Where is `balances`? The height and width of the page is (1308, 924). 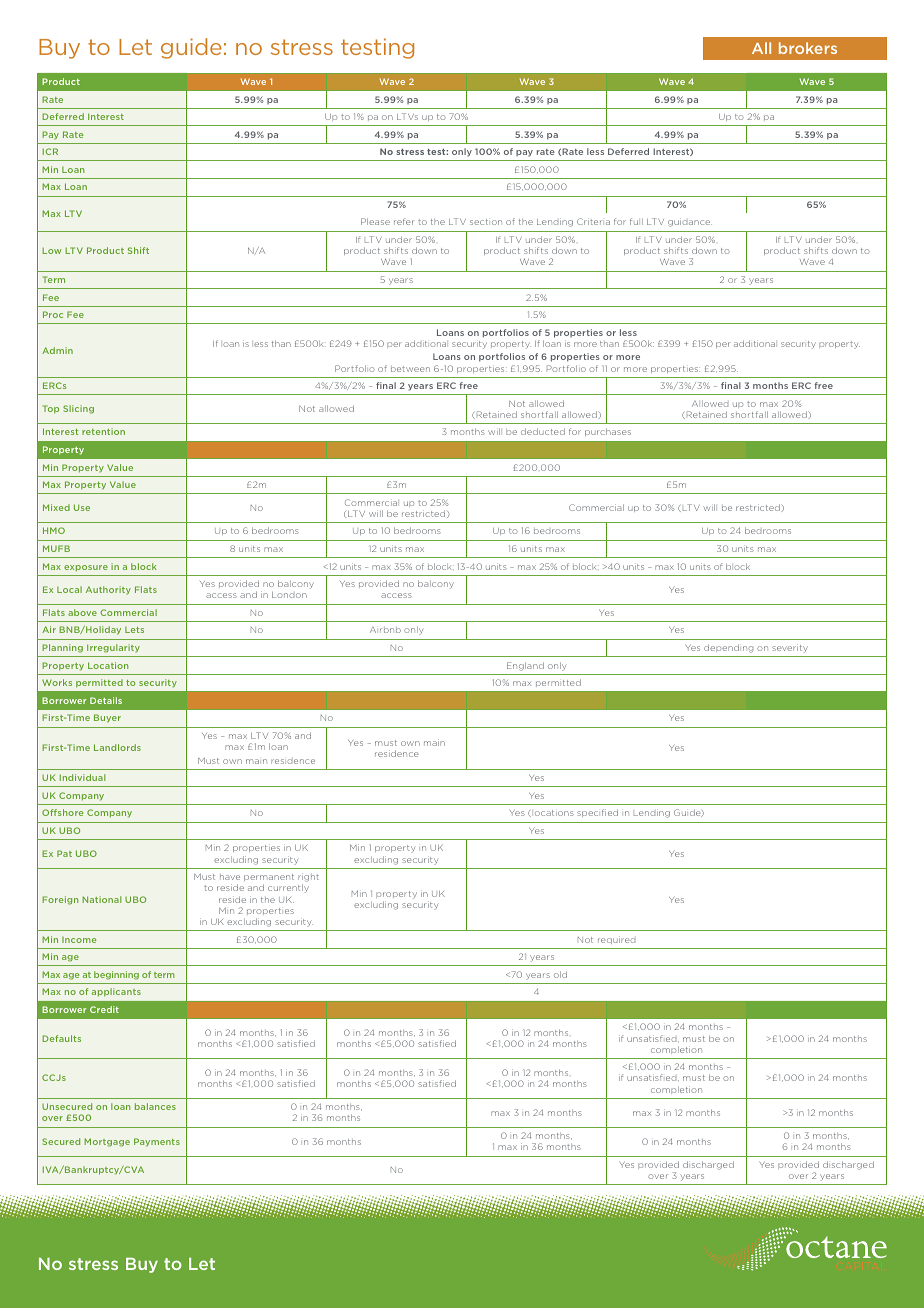 balances is located at coordinates (155, 1106).
